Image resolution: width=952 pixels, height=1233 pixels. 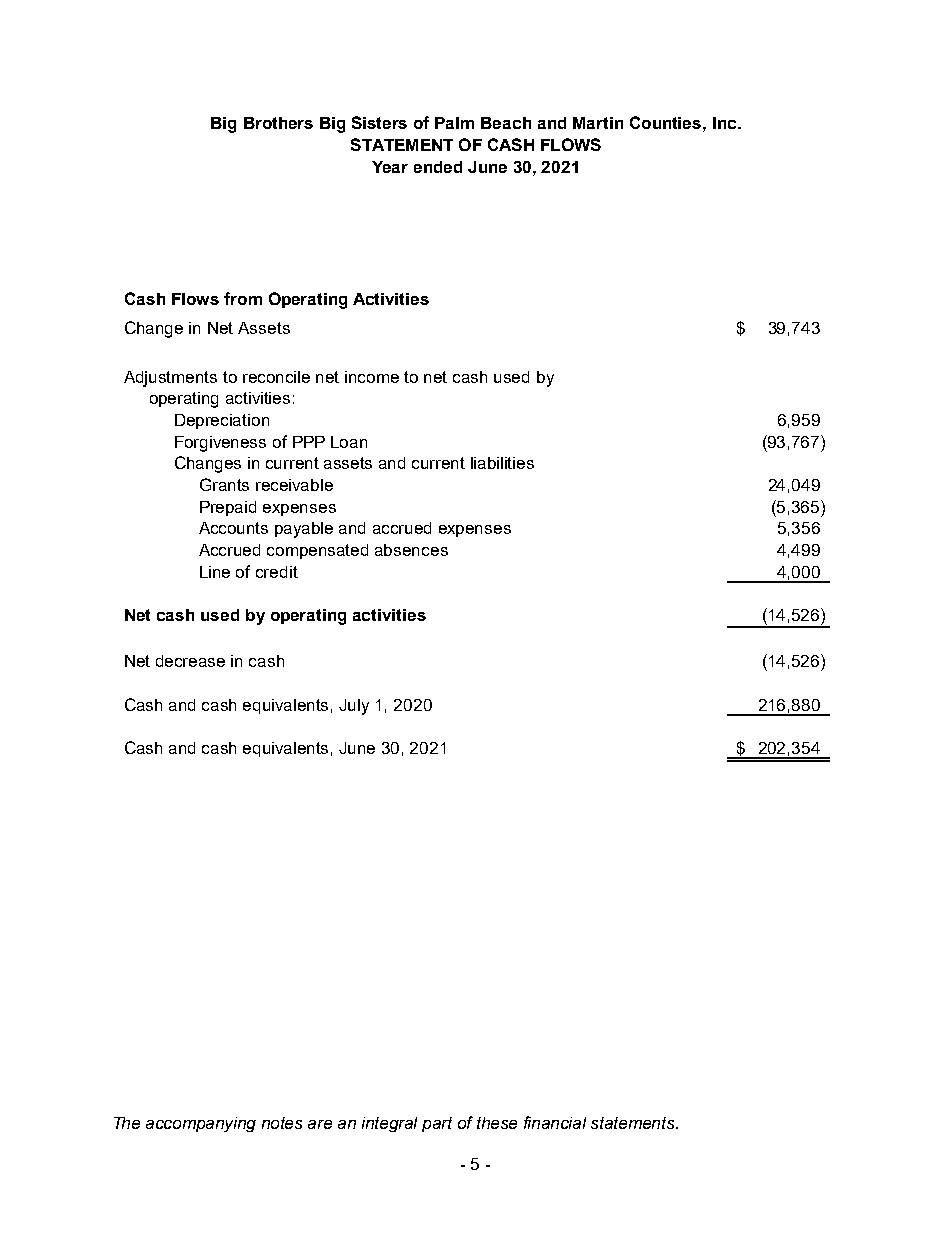 I want to click on decrease, so click(x=190, y=661).
